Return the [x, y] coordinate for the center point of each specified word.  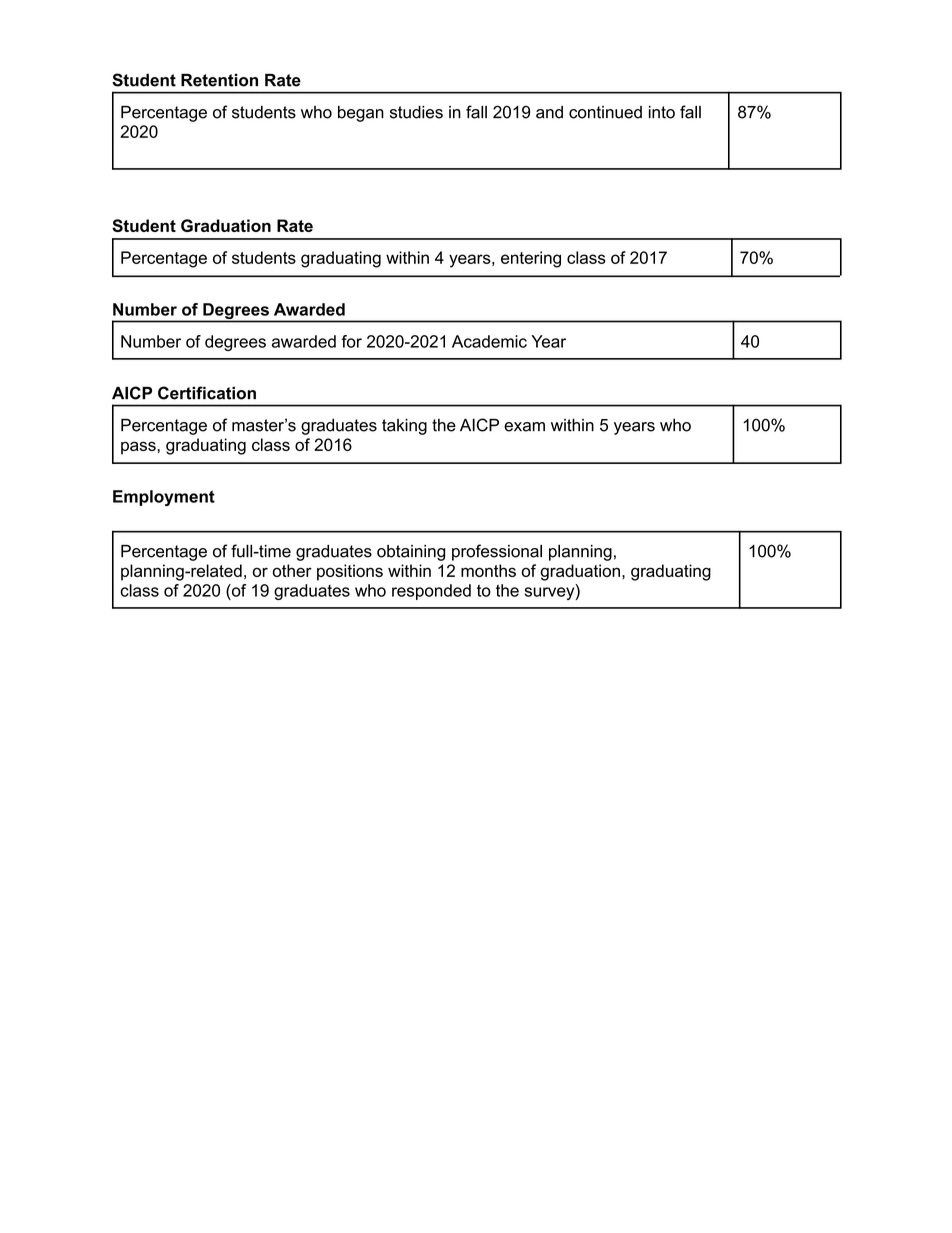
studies [416, 112]
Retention [219, 80]
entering [531, 259]
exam [524, 427]
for [351, 341]
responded [431, 592]
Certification [207, 393]
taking [404, 427]
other [292, 570]
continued [605, 112]
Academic [489, 341]
